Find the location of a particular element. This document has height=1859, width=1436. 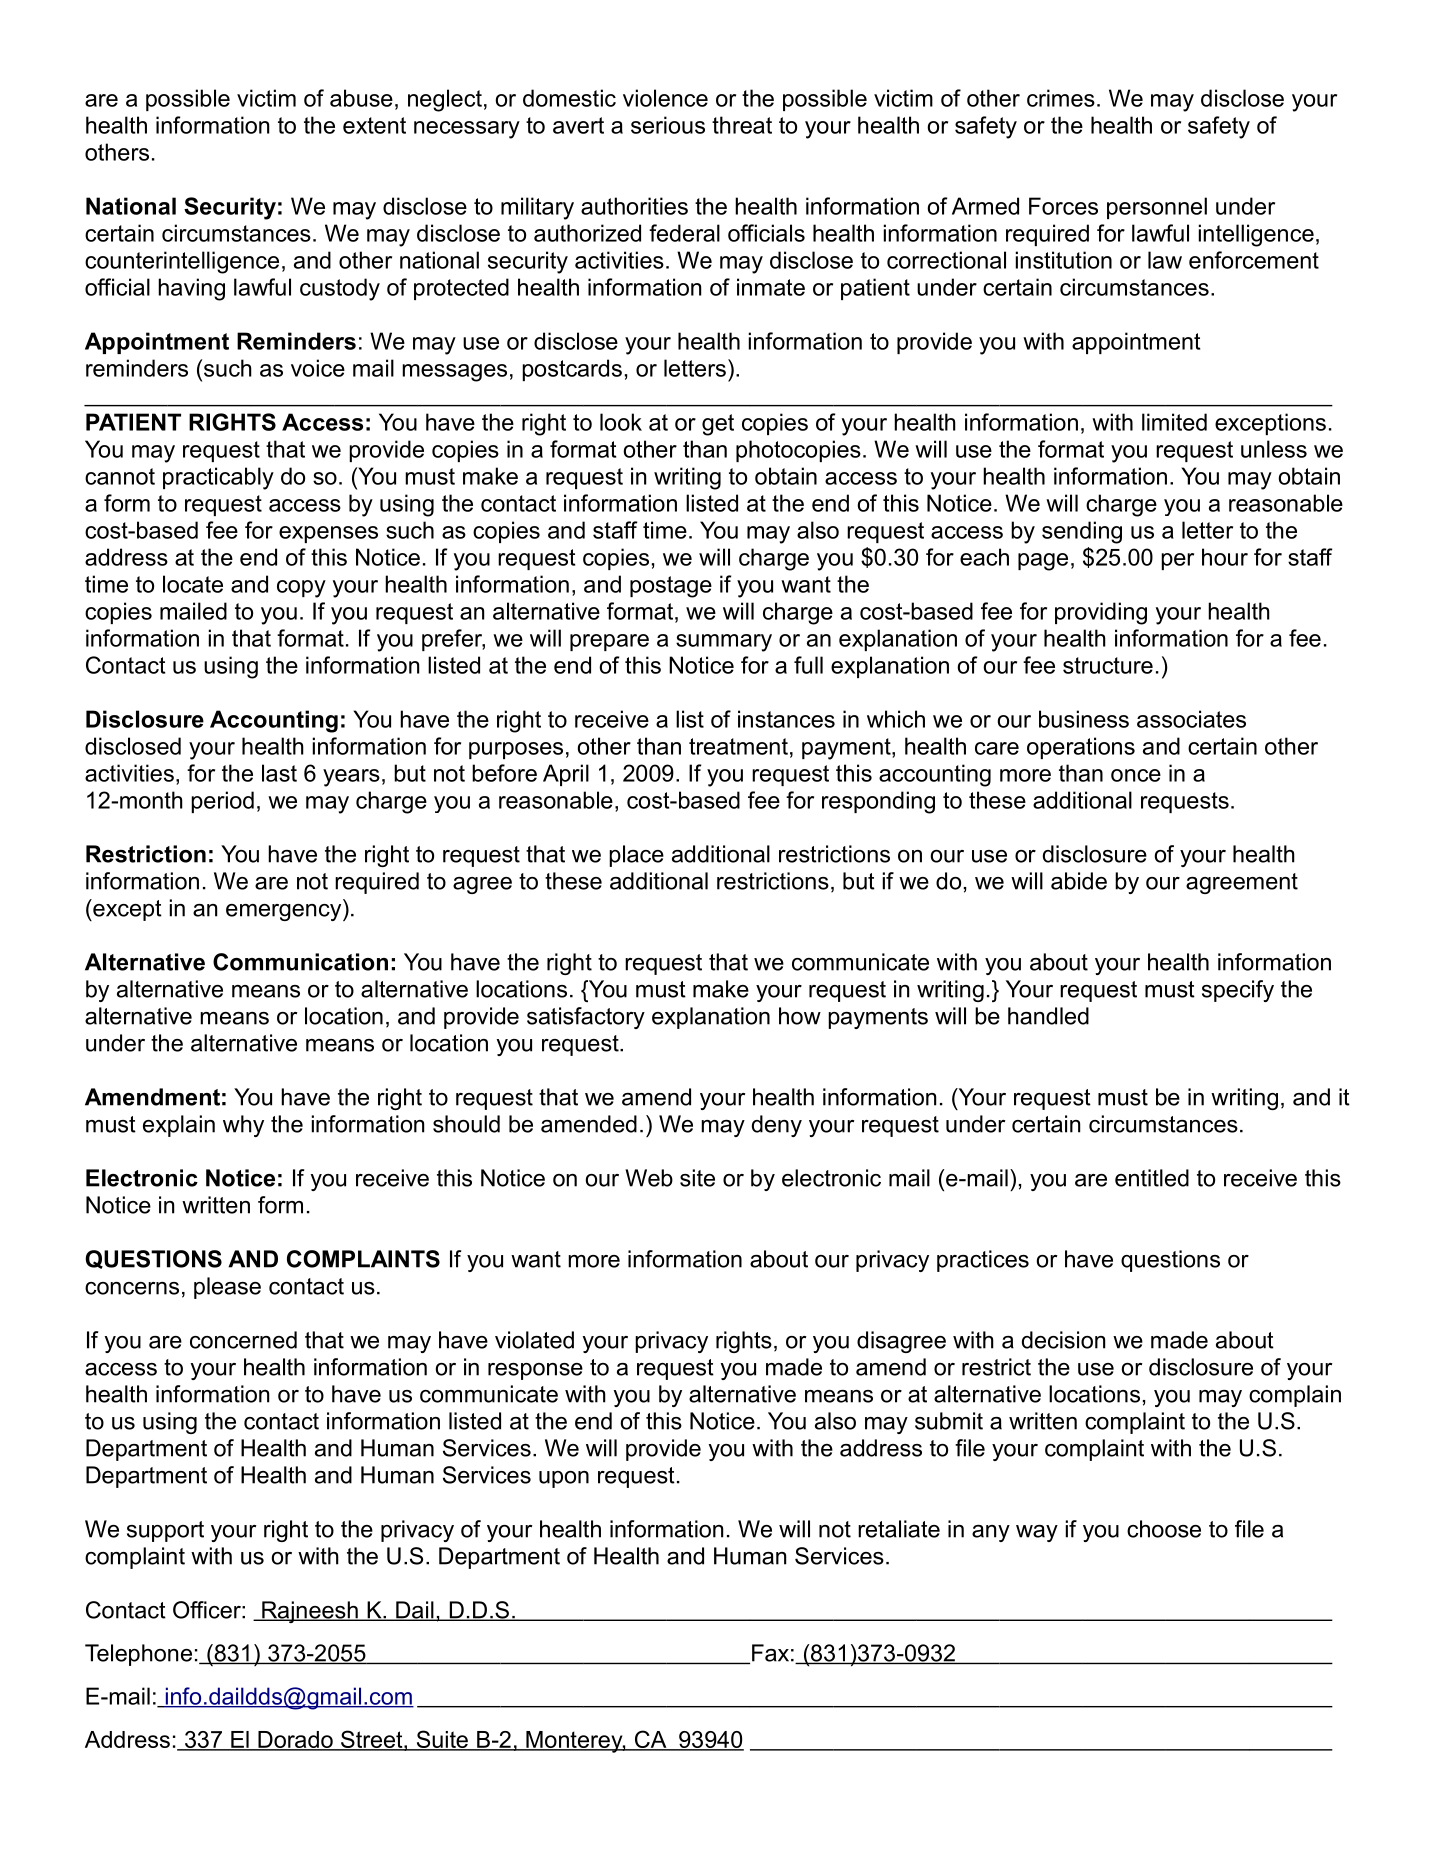

choose is located at coordinates (1164, 1529).
